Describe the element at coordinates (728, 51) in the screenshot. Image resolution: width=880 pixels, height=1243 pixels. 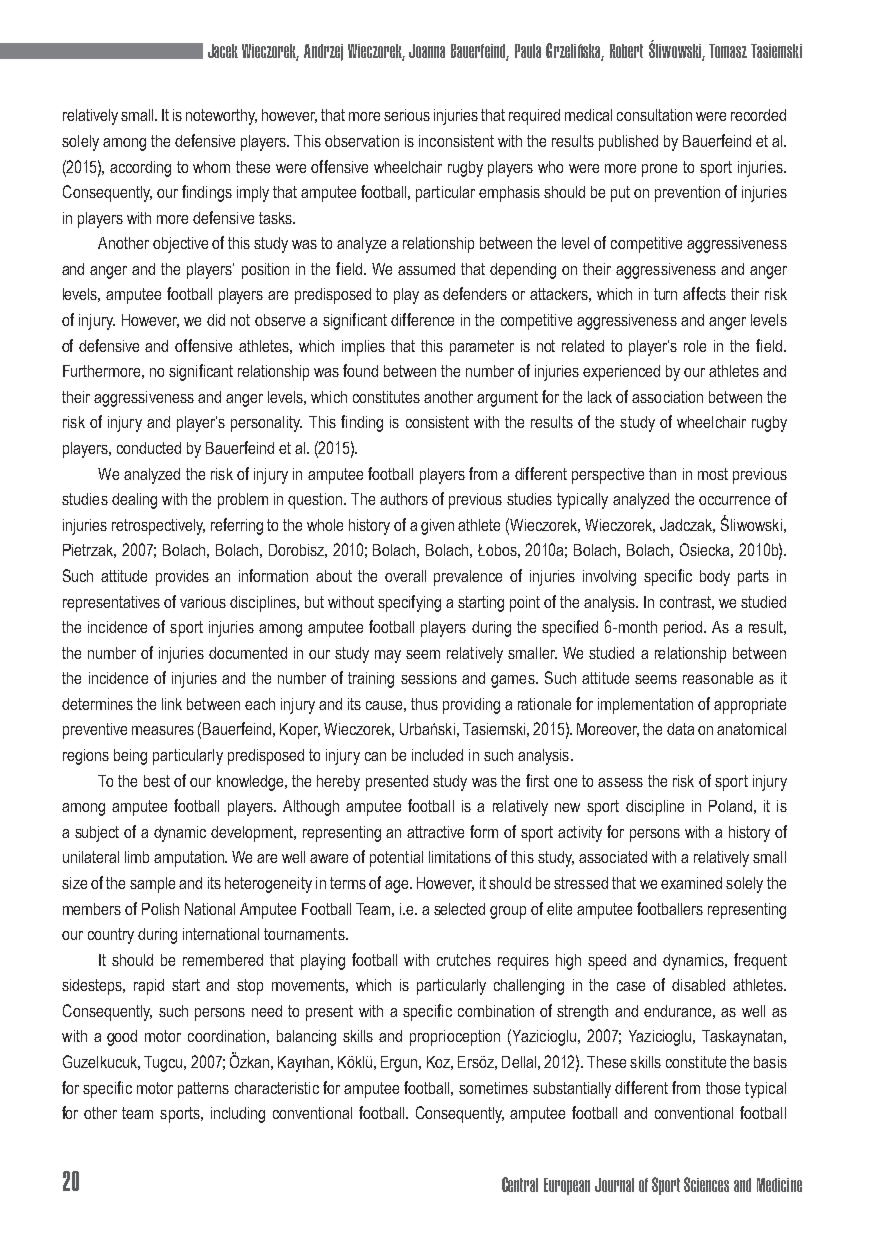
I see `Tomasz` at that location.
